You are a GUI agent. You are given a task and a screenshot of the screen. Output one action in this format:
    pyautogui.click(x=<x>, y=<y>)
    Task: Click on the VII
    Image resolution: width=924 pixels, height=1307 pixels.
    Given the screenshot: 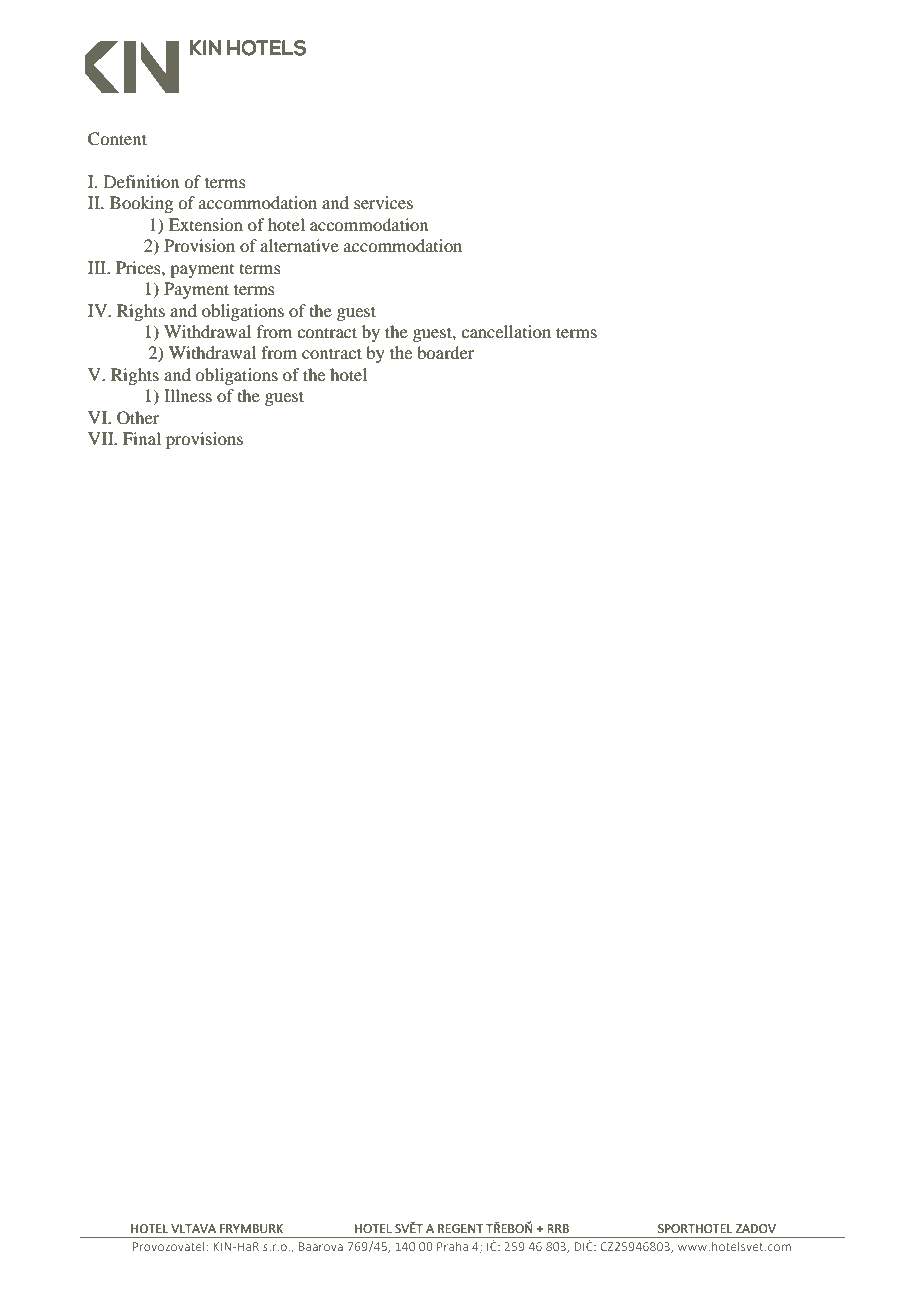 What is the action you would take?
    pyautogui.click(x=102, y=438)
